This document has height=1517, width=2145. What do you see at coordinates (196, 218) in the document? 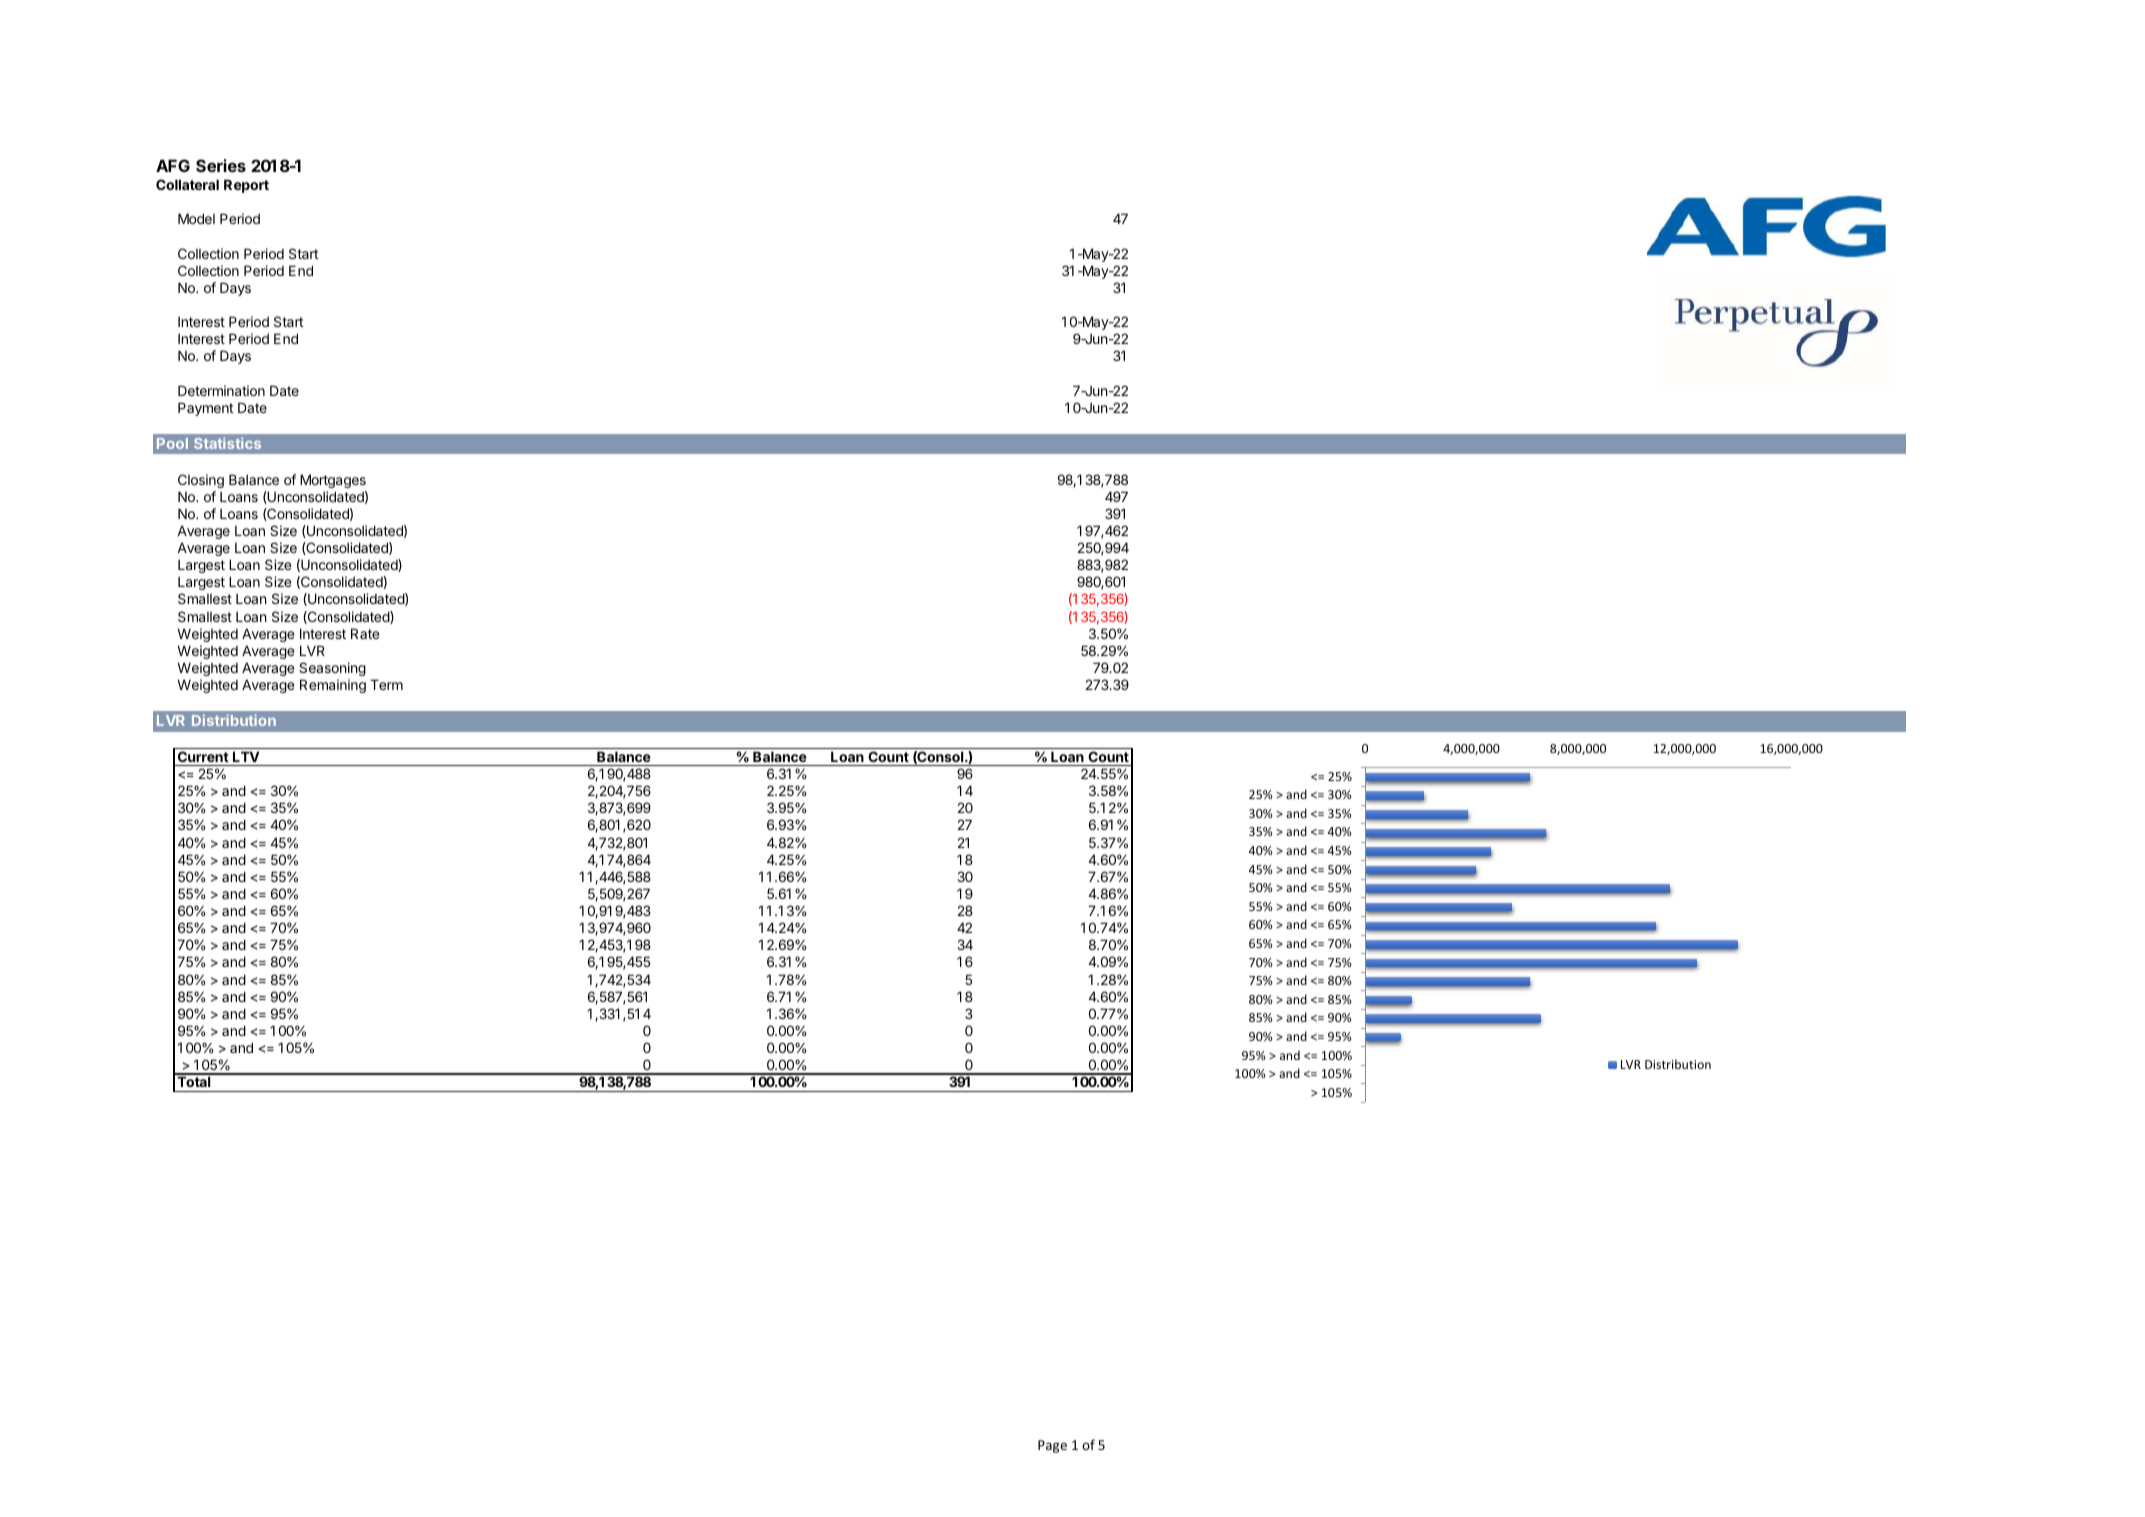
I see `Model` at bounding box center [196, 218].
